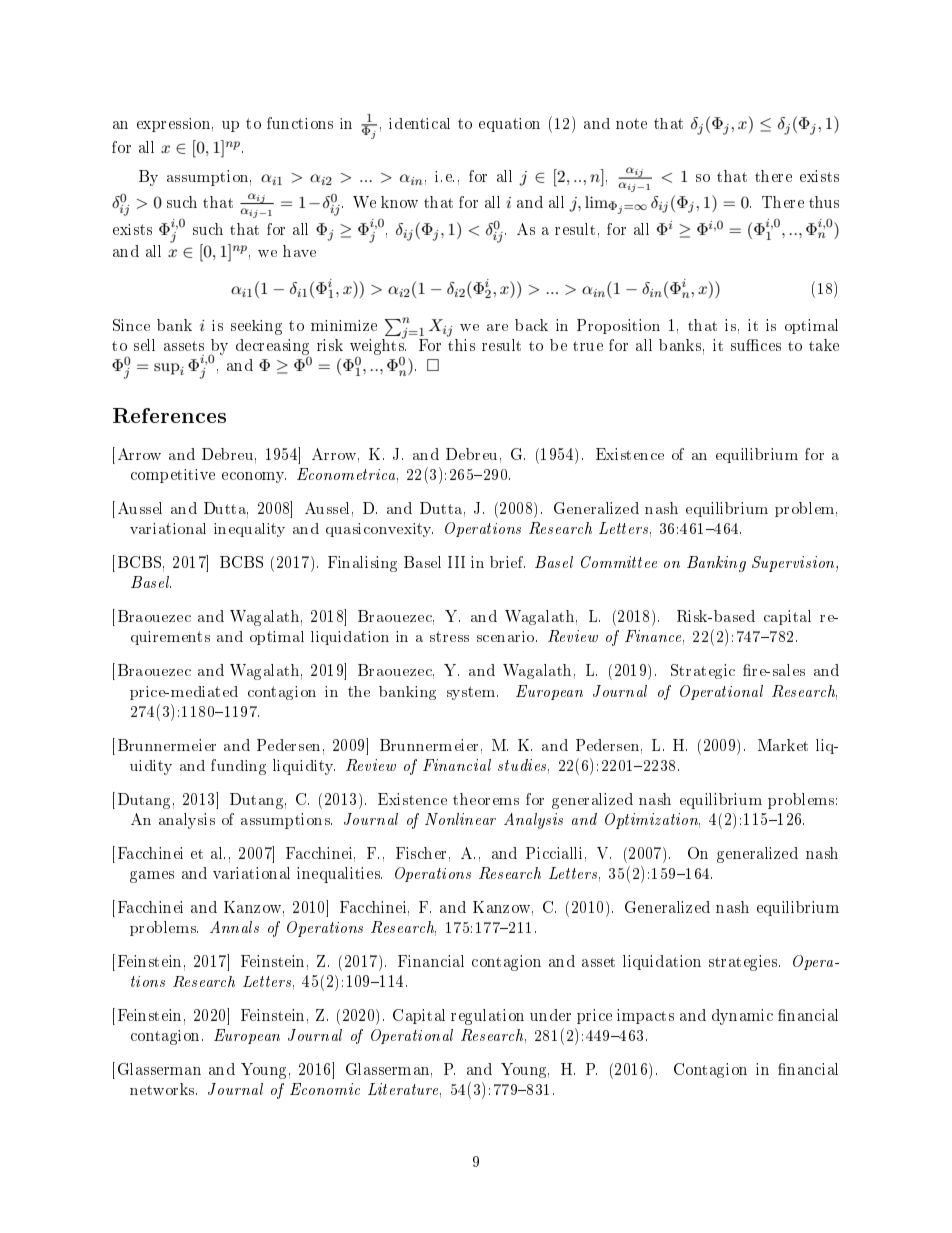 This document has width=952, height=1233. Describe the element at coordinates (460, 819) in the document. I see `Nonlinear` at that location.
